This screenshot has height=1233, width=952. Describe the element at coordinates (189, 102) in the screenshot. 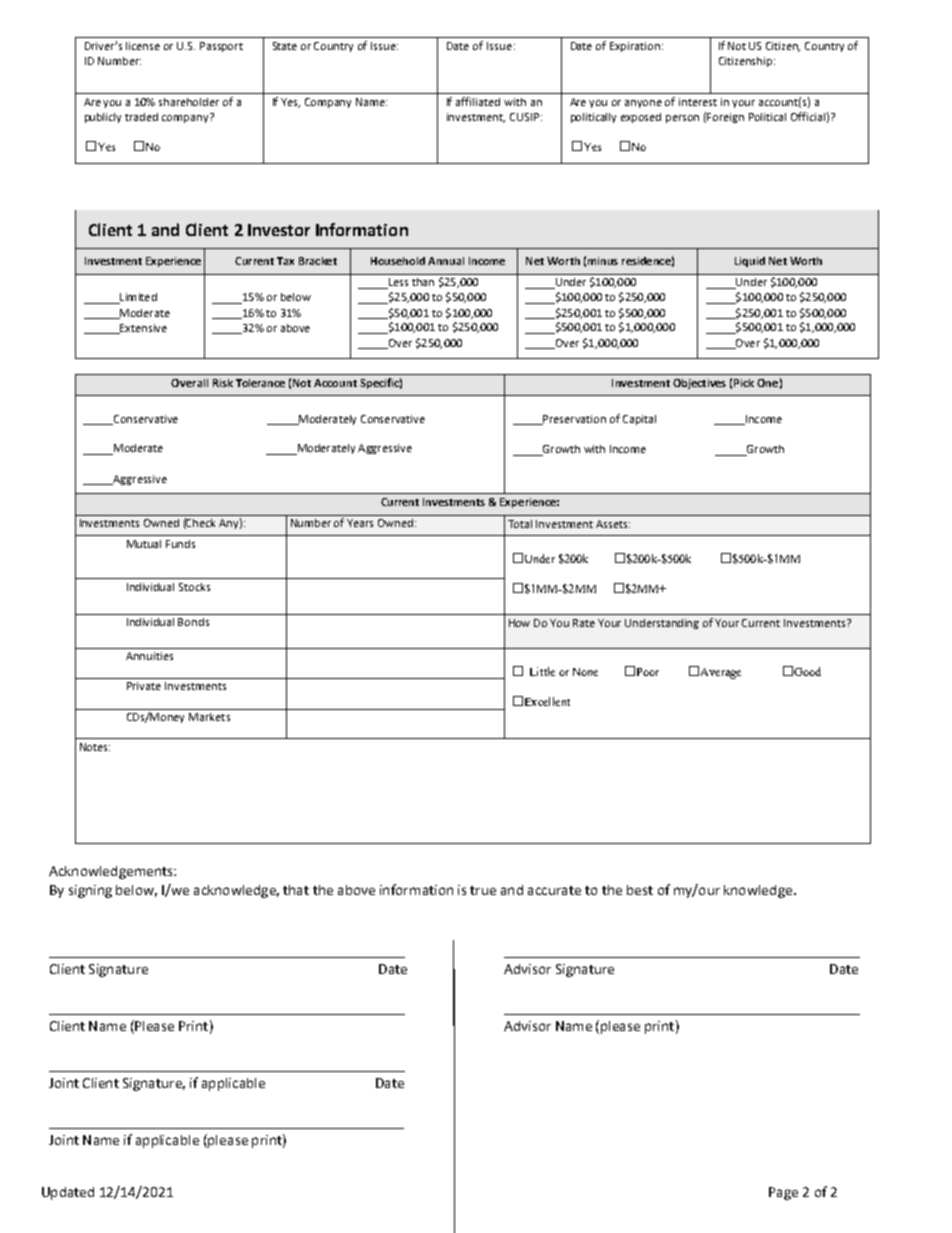

I see `shareholder` at that location.
